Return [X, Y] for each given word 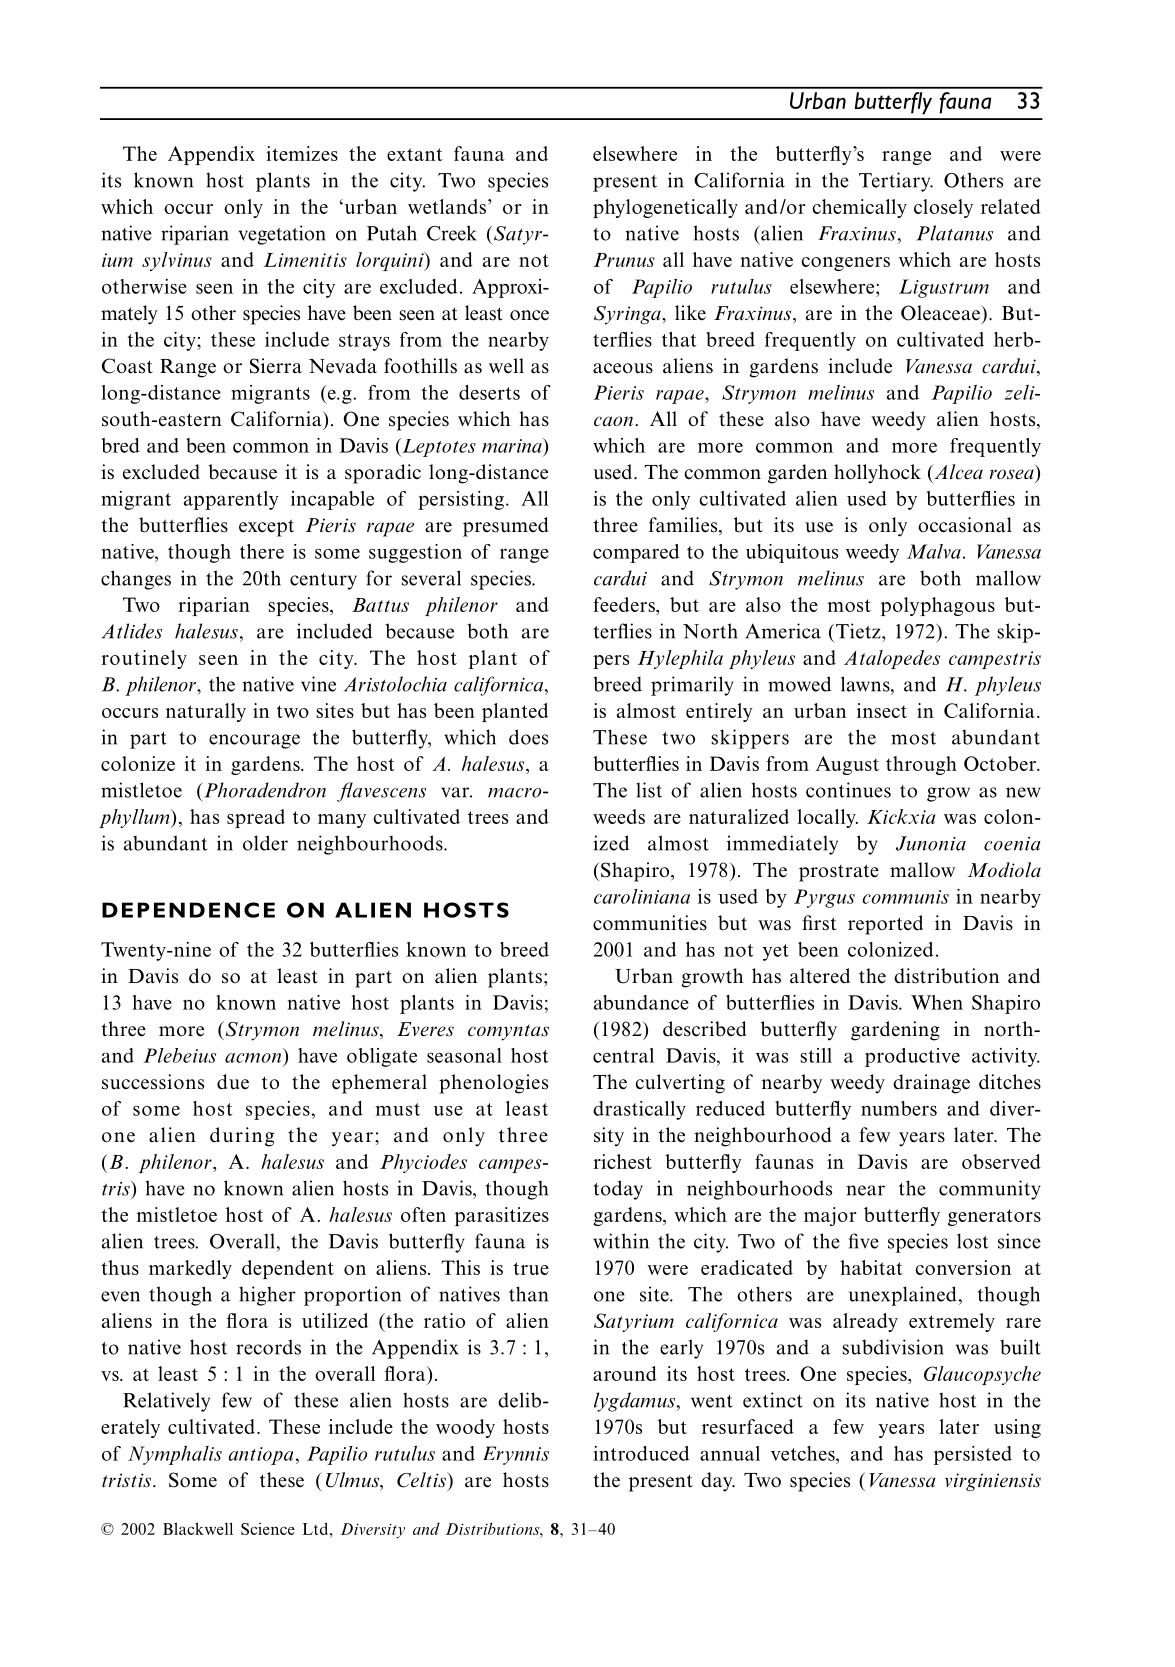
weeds [619, 816]
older [265, 843]
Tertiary [896, 182]
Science [268, 1528]
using [1017, 1428]
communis [905, 897]
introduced [641, 1453]
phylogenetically [665, 208]
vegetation [282, 235]
